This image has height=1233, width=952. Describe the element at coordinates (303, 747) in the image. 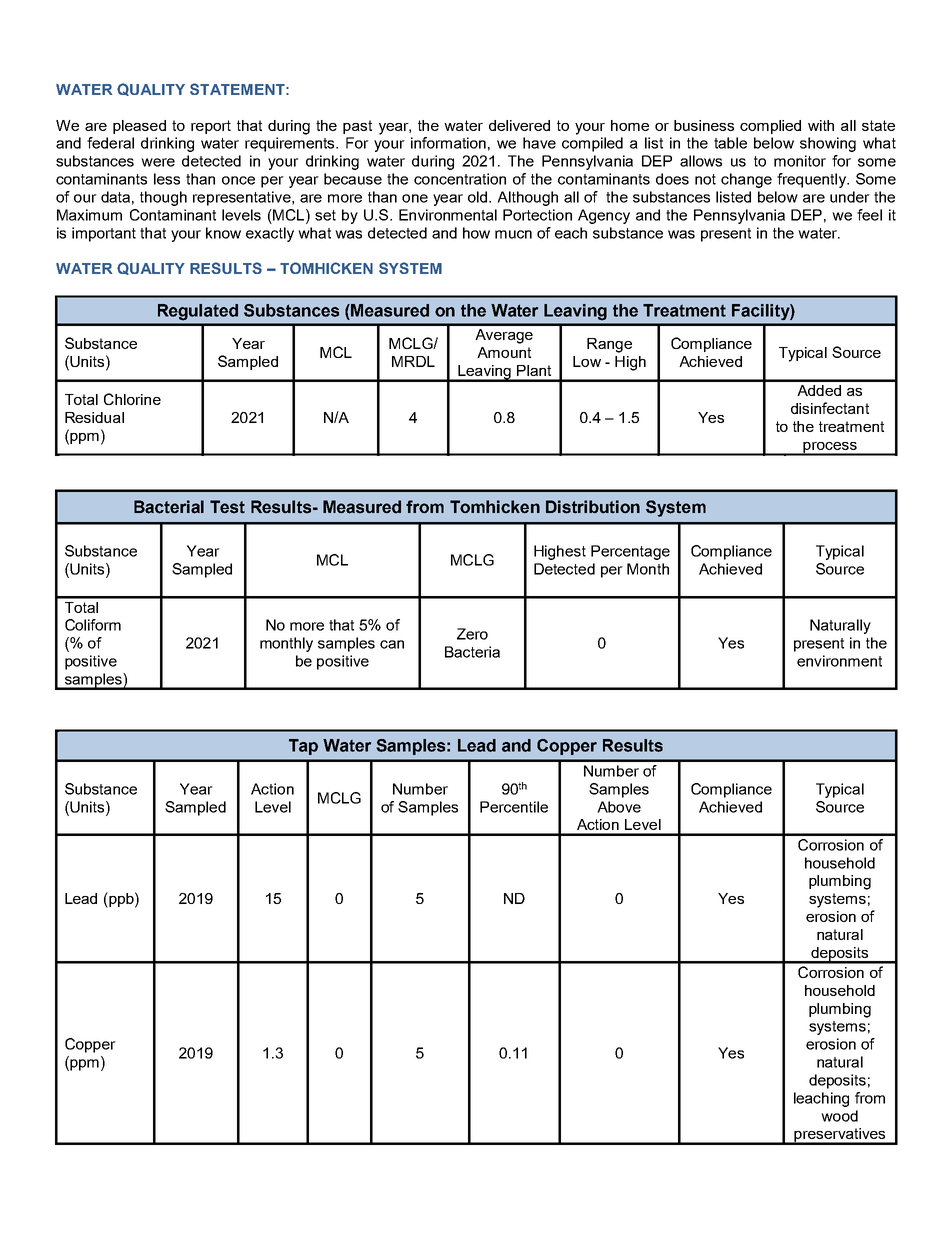

I see `Tap` at that location.
